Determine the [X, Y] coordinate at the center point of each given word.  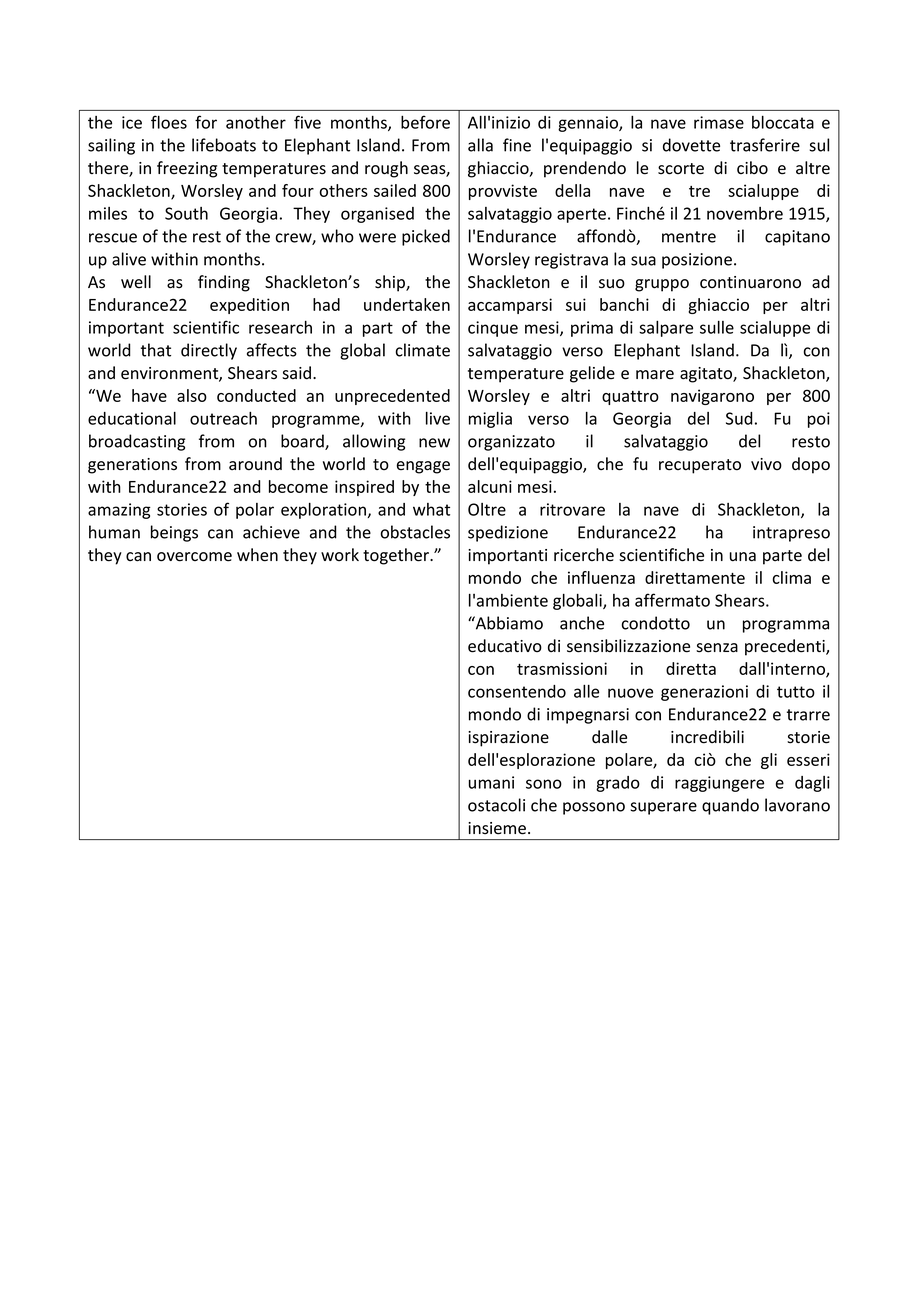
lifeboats [224, 145]
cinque [493, 329]
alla [480, 145]
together [397, 556]
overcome [194, 557]
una [743, 557]
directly [209, 351]
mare [655, 375]
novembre [745, 213]
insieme [497, 828]
